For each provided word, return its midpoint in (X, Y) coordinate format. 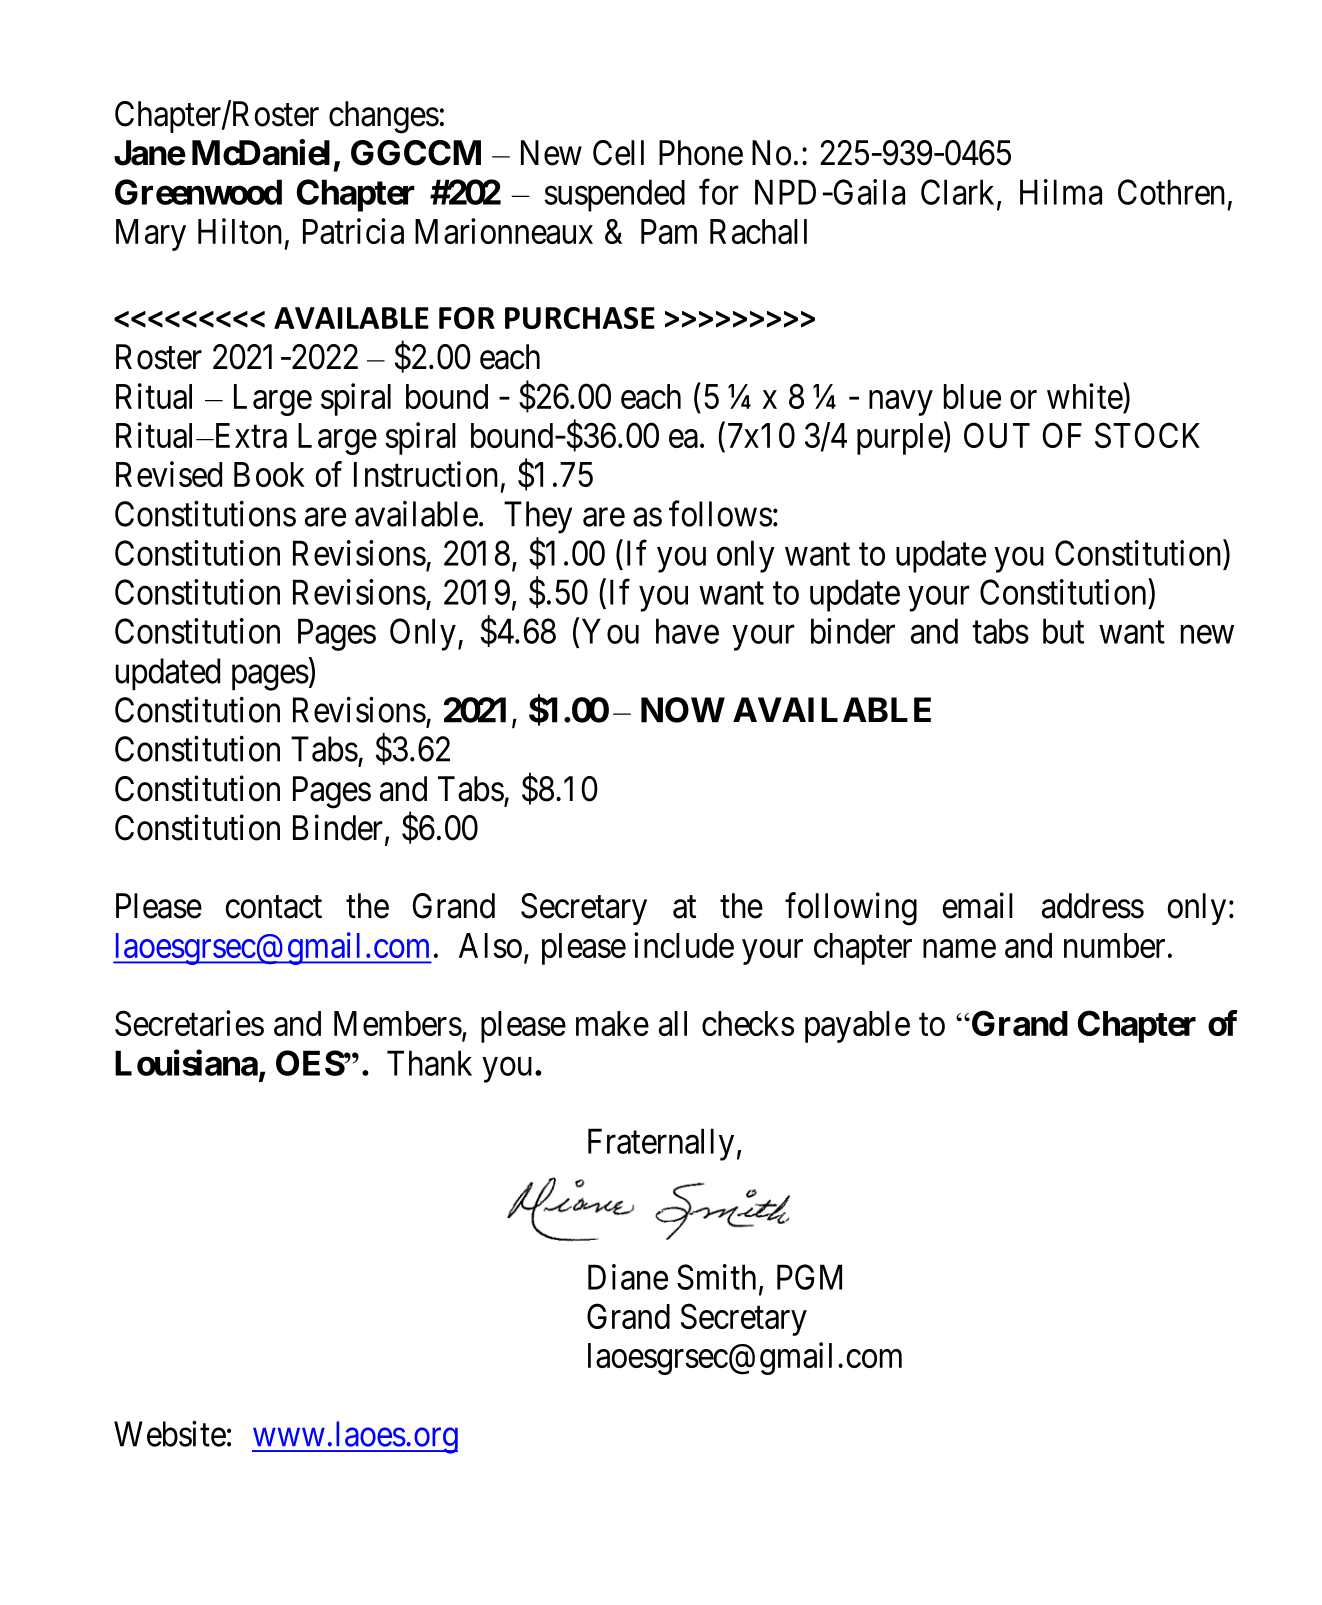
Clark (959, 193)
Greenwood (198, 192)
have (687, 631)
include (684, 945)
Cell (618, 153)
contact (273, 907)
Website (170, 1434)
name (959, 949)
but (1063, 631)
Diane (628, 1277)
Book (269, 474)
